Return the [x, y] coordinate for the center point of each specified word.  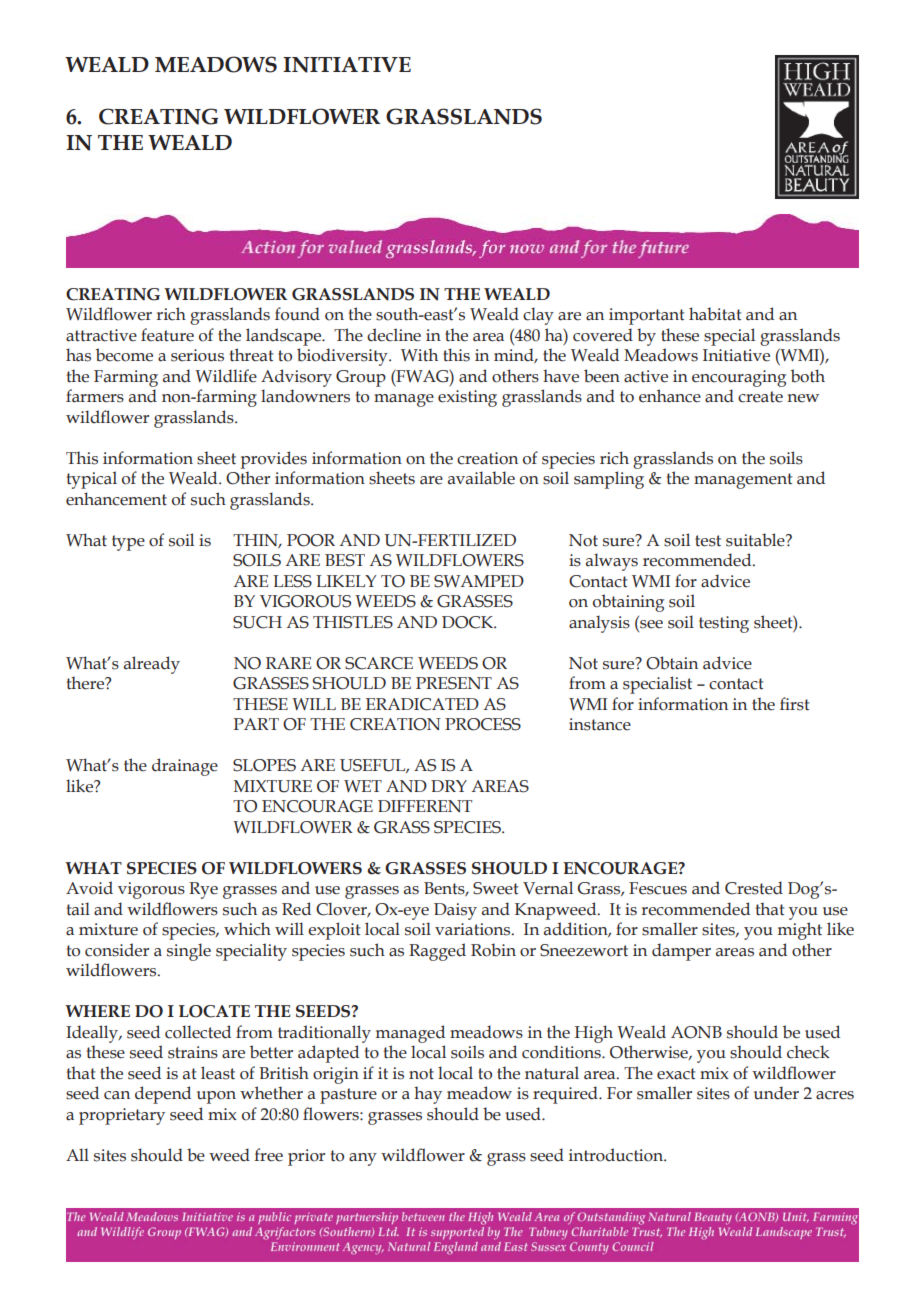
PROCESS [483, 724]
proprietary [122, 1116]
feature [167, 335]
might [800, 931]
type [128, 543]
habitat [715, 314]
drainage [185, 767]
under [776, 1093]
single [189, 952]
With [419, 355]
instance [600, 724]
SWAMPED [479, 581]
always [612, 562]
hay [428, 1095]
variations [474, 929]
